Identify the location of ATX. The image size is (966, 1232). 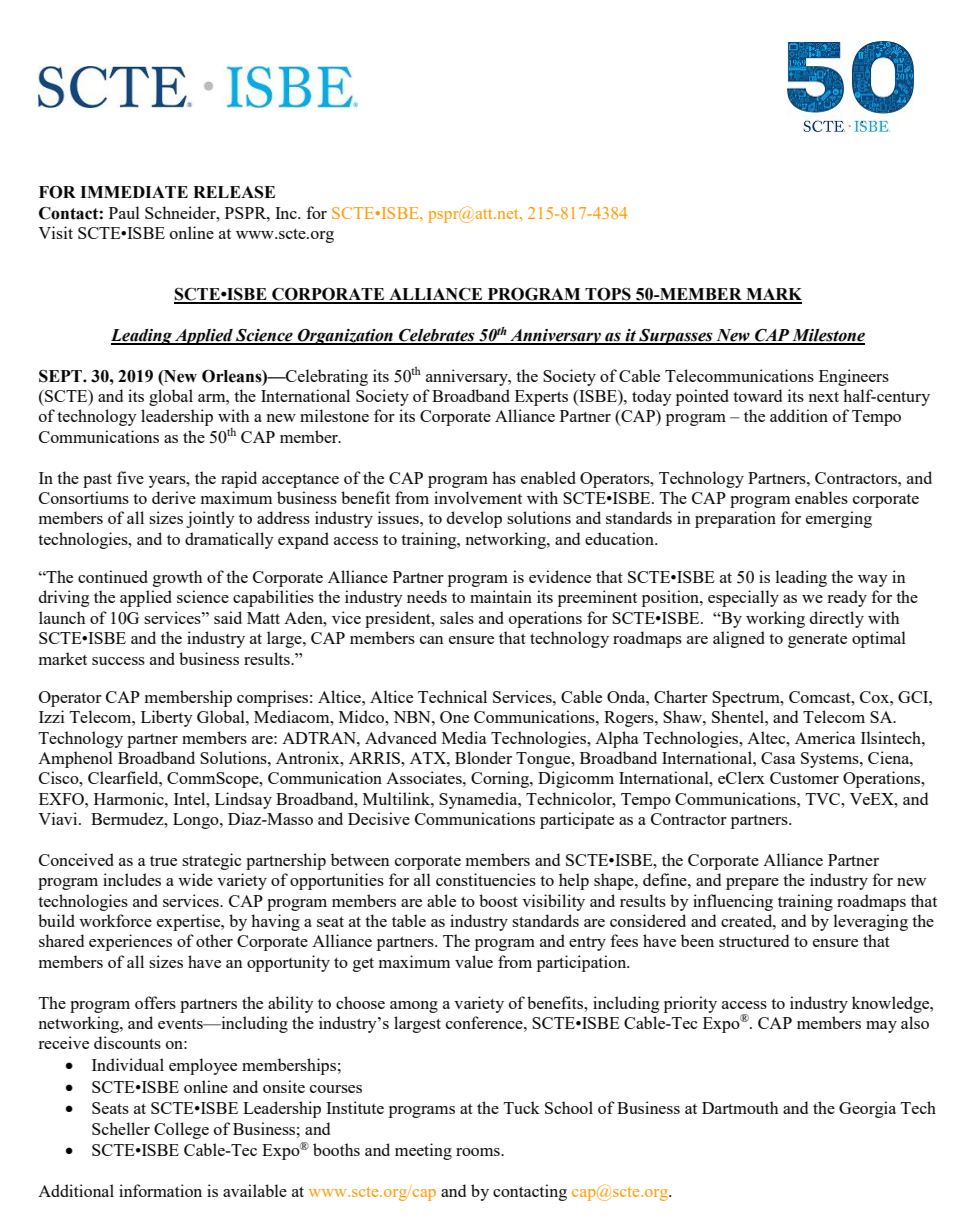
(429, 758).
